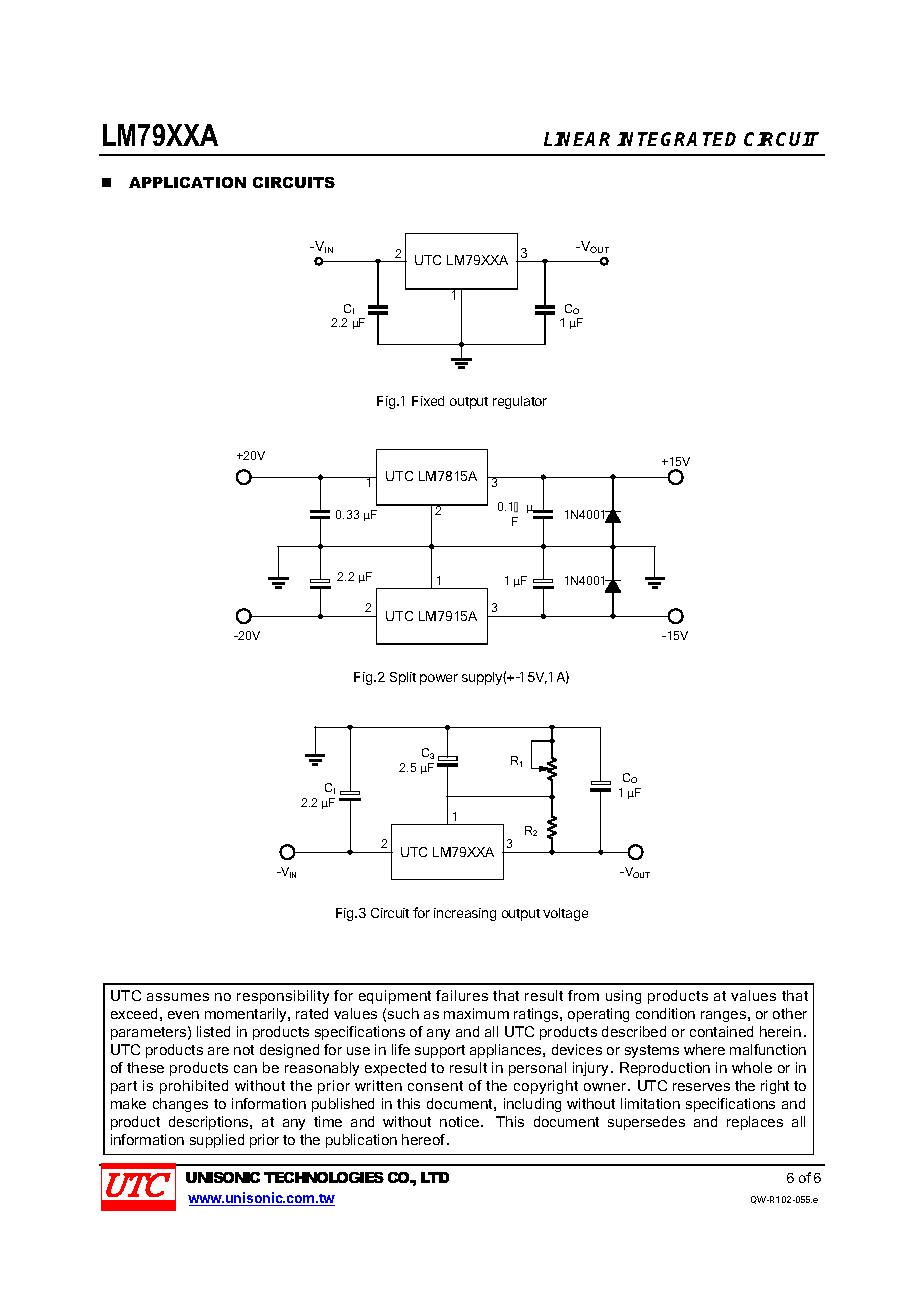 The height and width of the image is (1308, 924). Describe the element at coordinates (439, 679) in the image. I see `power` at that location.
